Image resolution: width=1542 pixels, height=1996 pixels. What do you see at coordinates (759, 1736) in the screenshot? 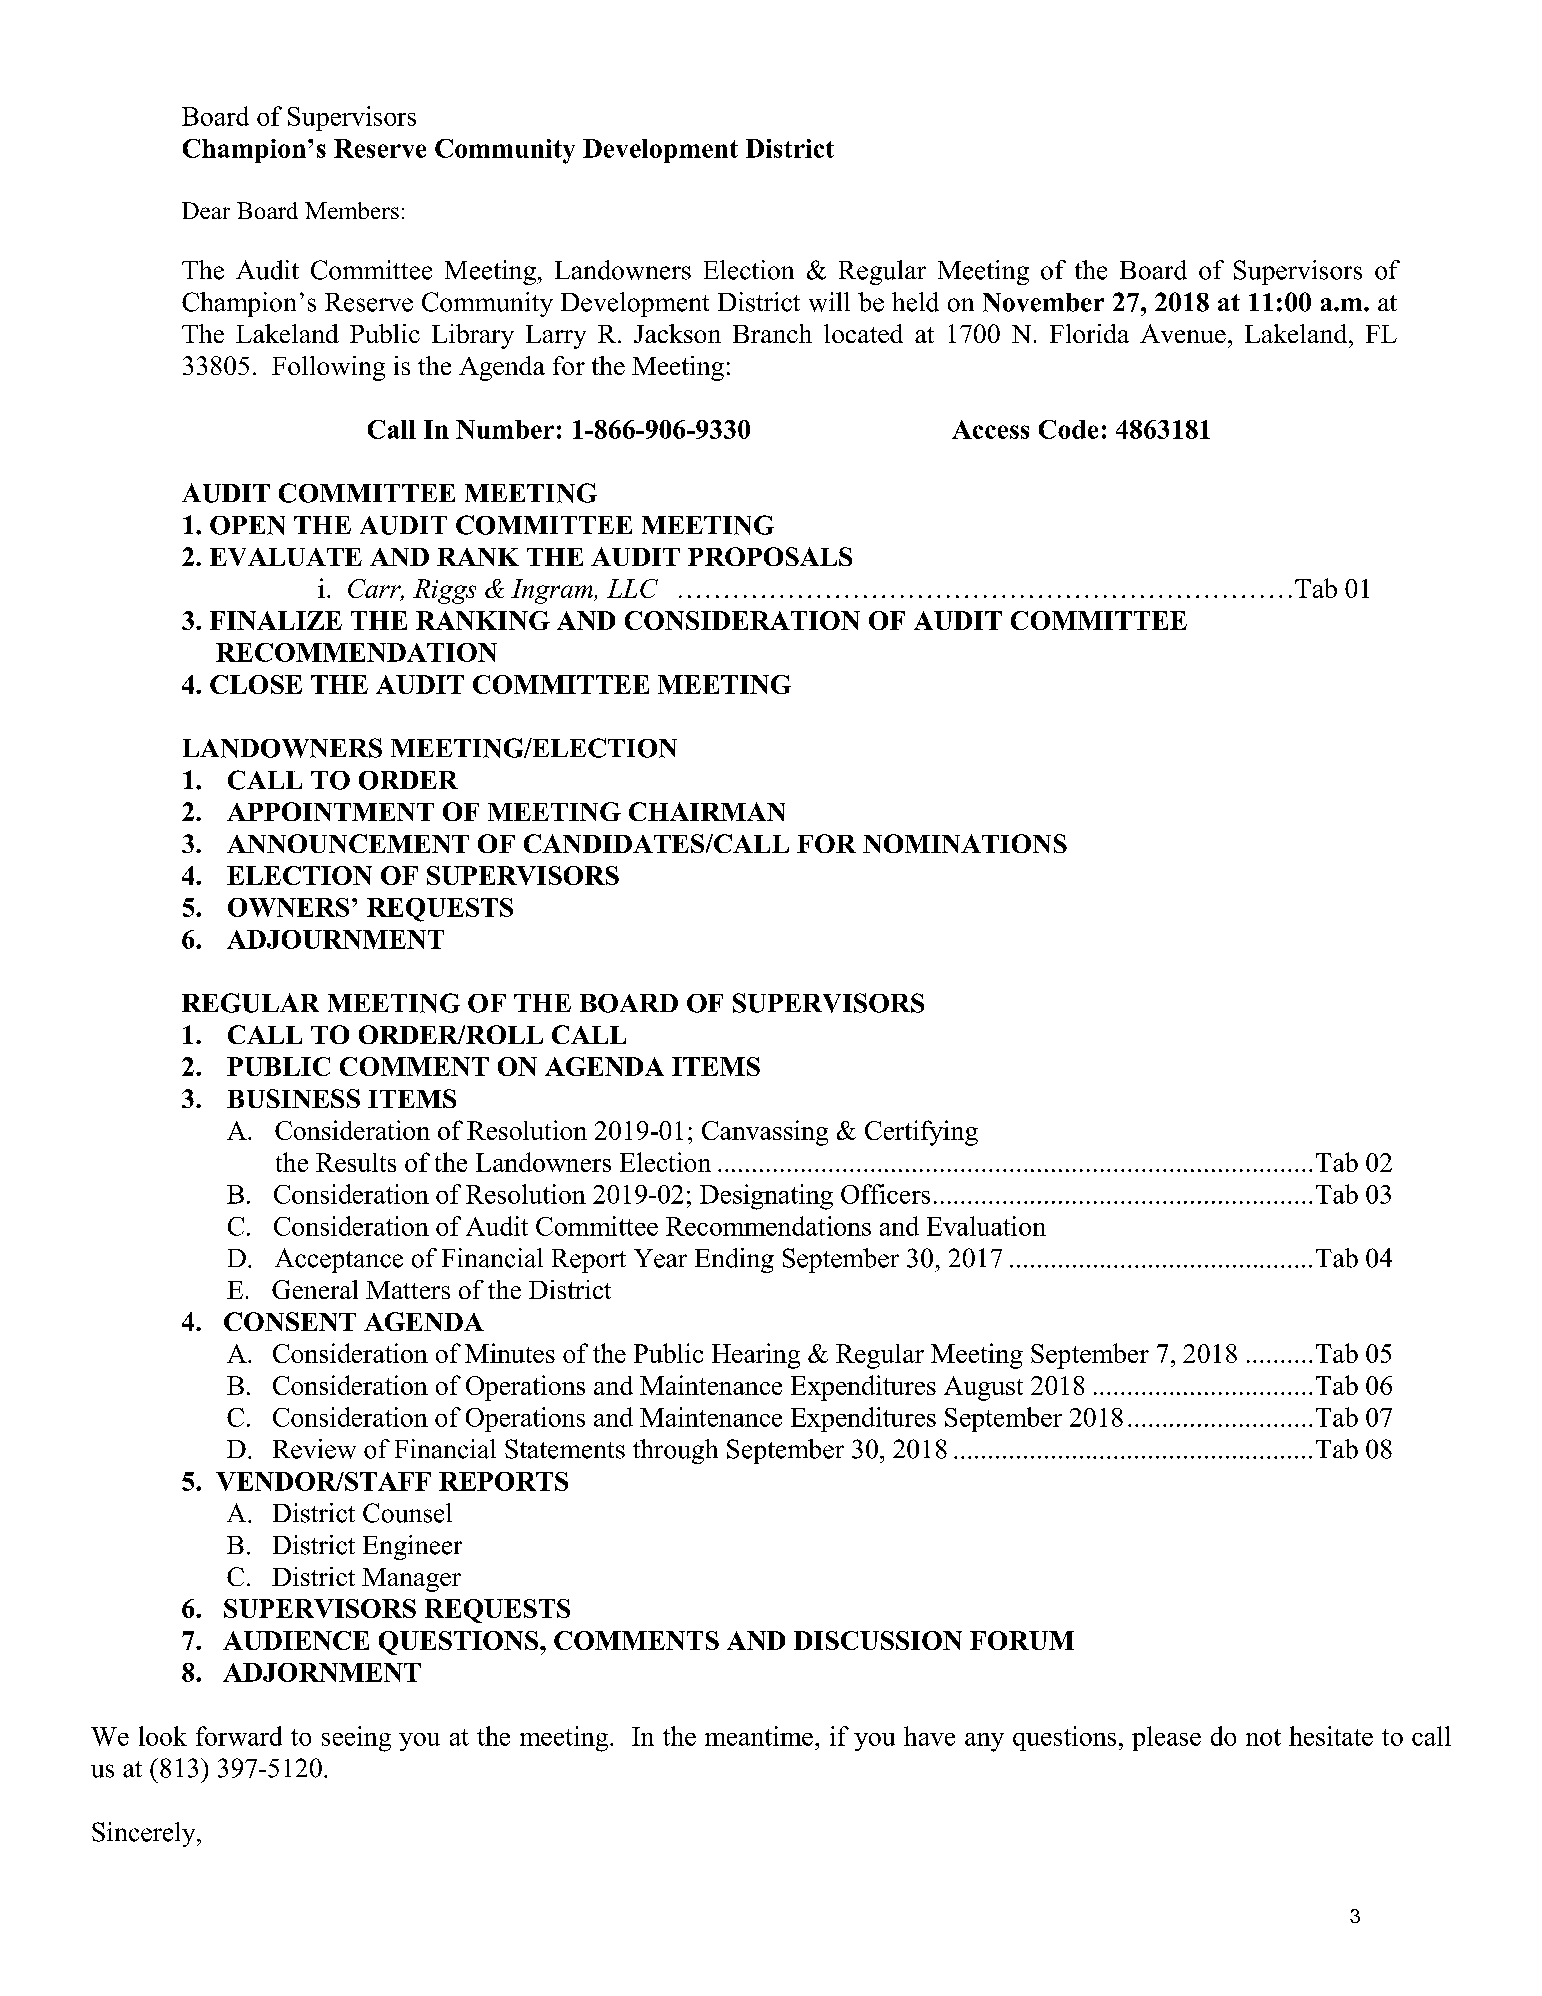
I see `meantime` at bounding box center [759, 1736].
